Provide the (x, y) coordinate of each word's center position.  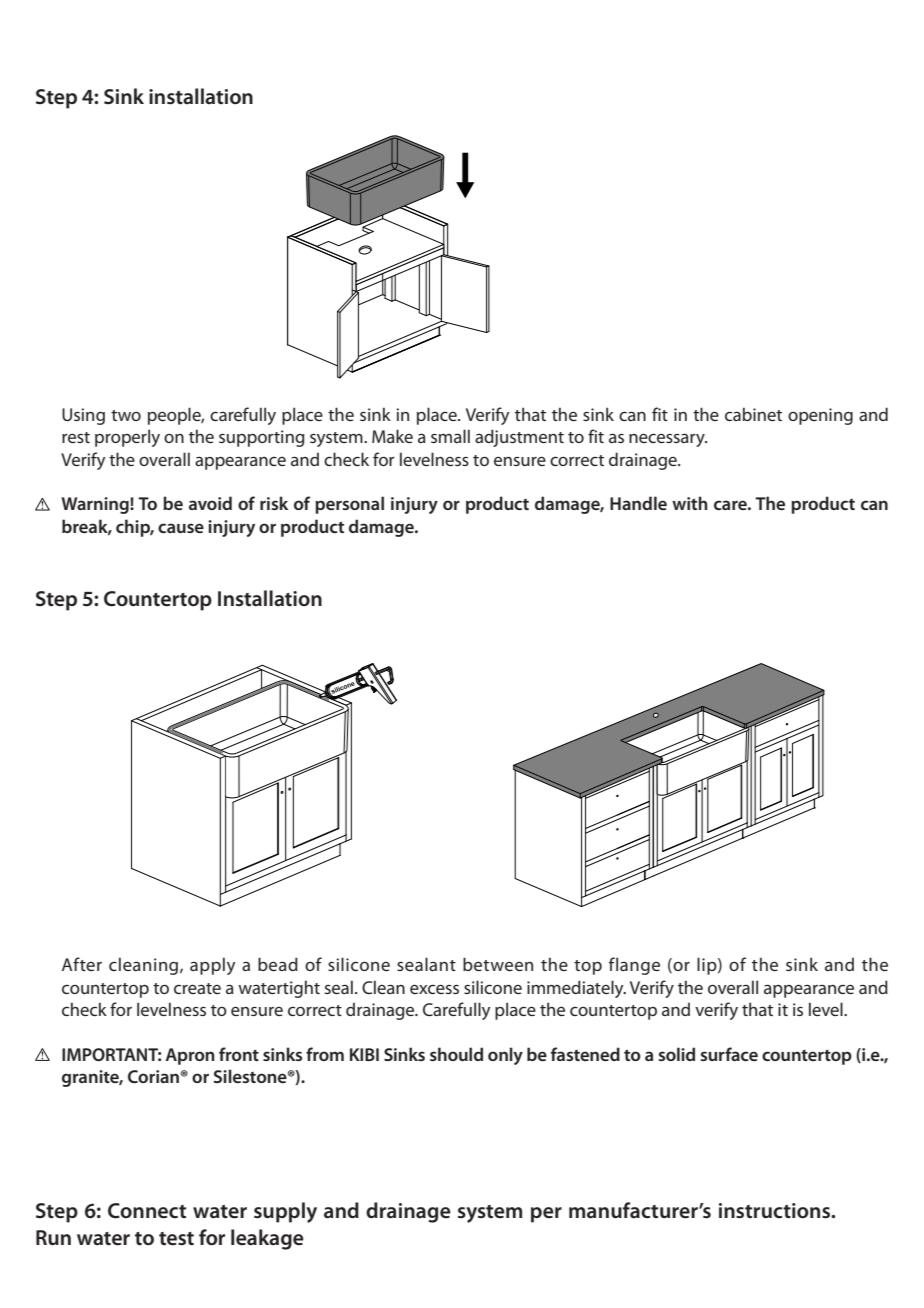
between (498, 964)
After (82, 964)
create (197, 988)
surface (729, 1054)
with (690, 503)
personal (349, 505)
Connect (147, 1211)
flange (634, 966)
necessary (668, 440)
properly (127, 438)
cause (181, 528)
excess (434, 989)
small (450, 436)
